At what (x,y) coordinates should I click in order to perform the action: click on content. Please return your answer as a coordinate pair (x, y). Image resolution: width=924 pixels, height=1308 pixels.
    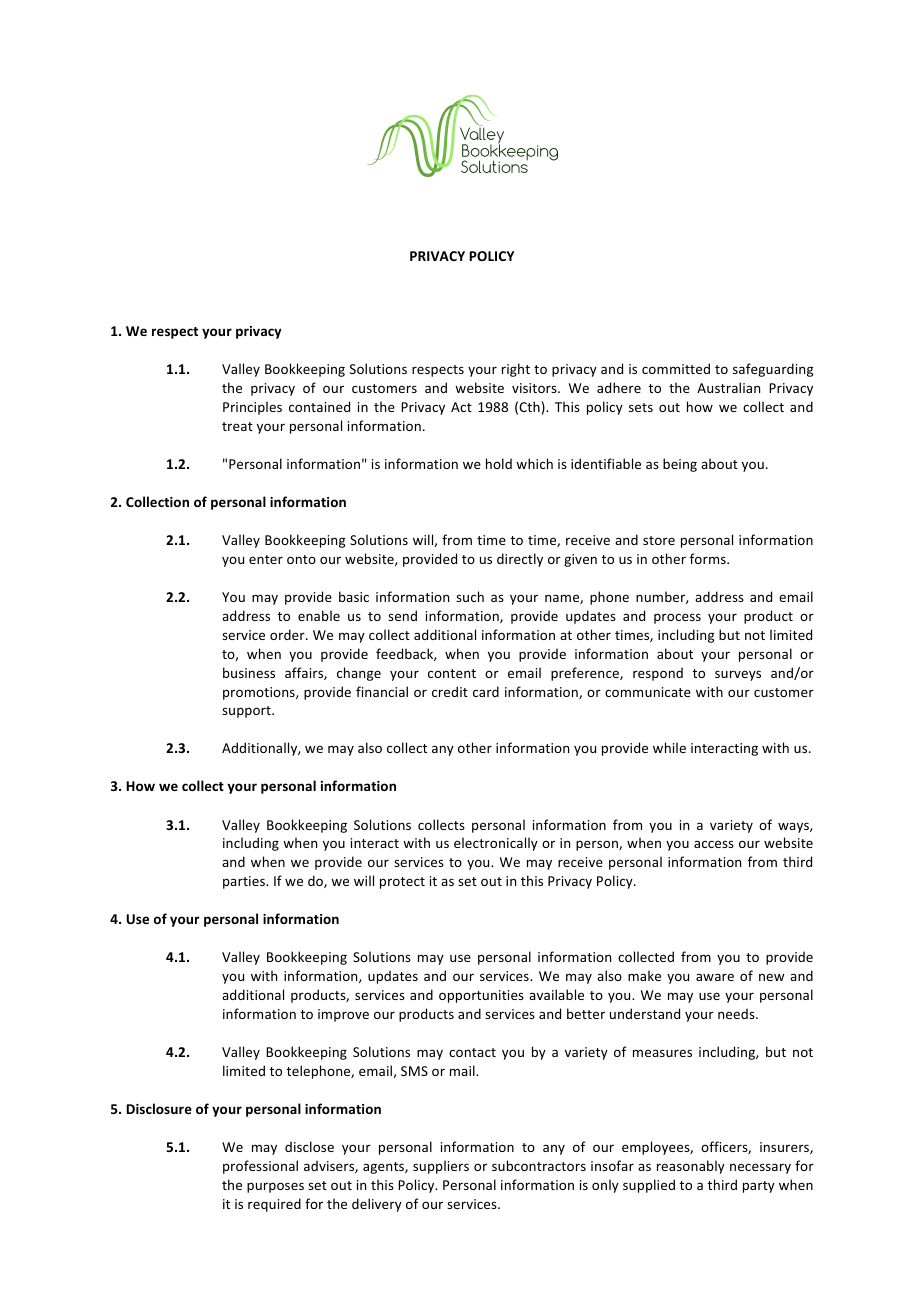
    Looking at the image, I should click on (452, 673).
